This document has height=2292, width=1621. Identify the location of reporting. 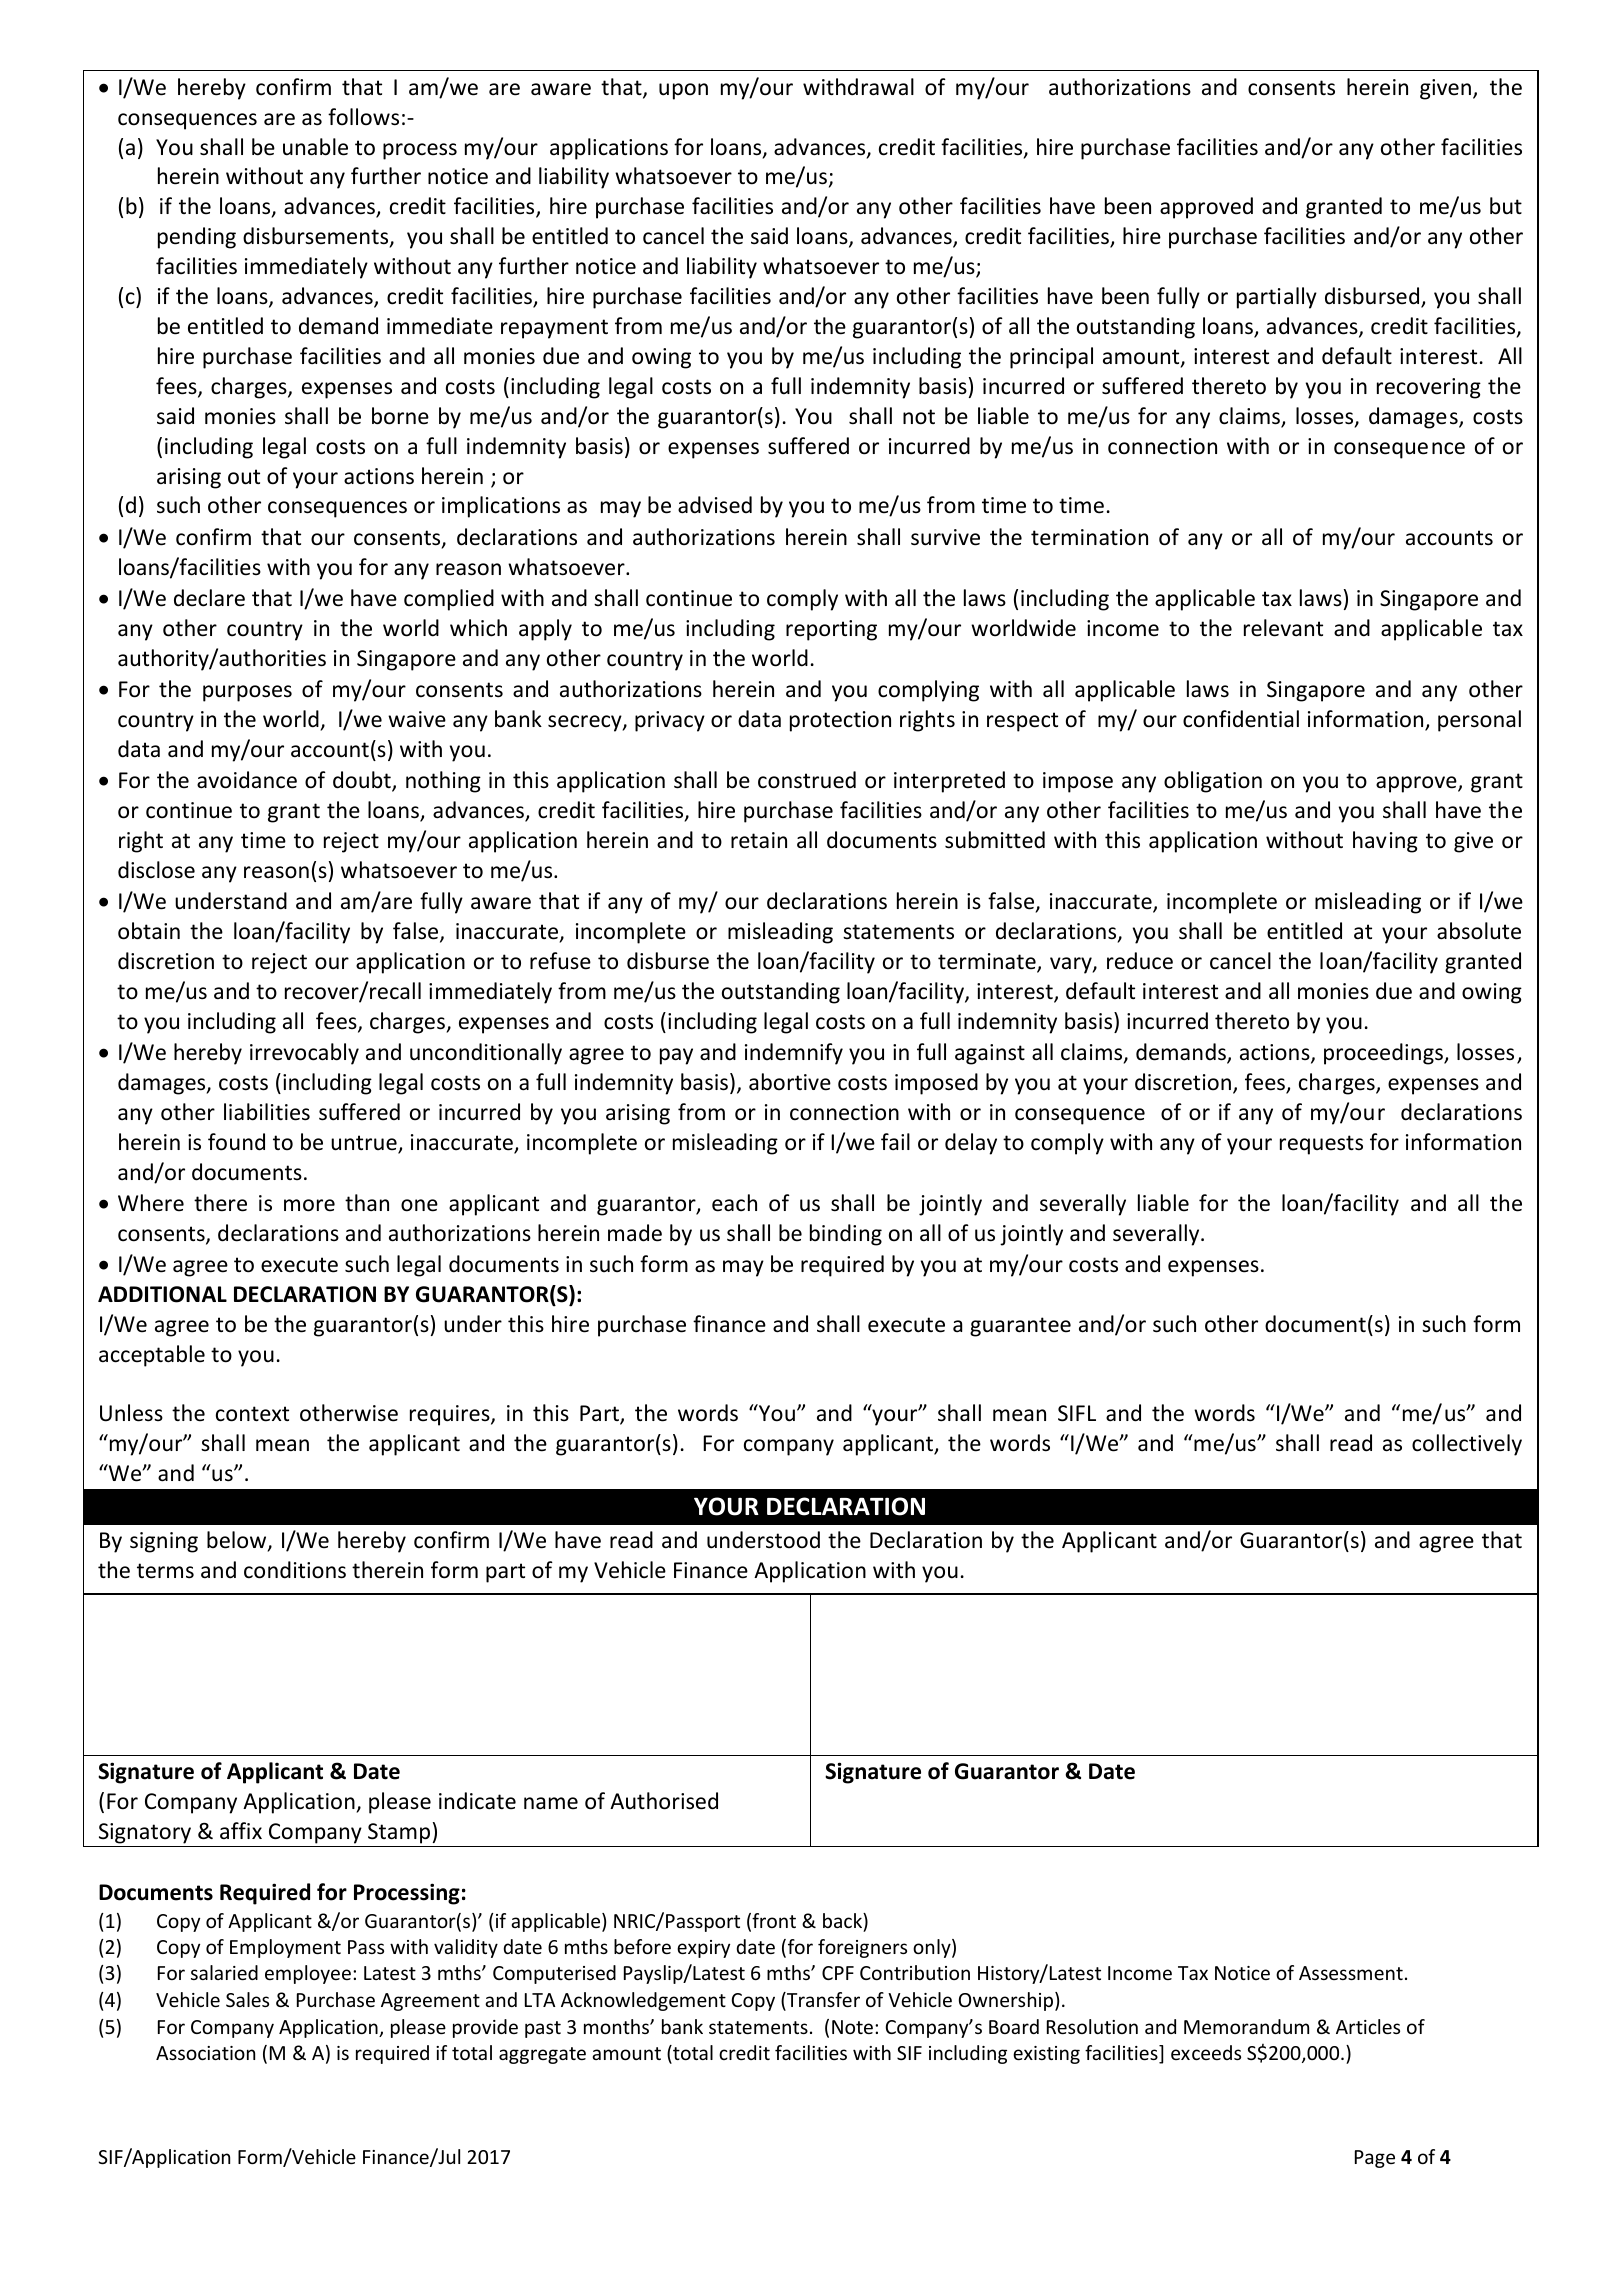
(831, 630).
